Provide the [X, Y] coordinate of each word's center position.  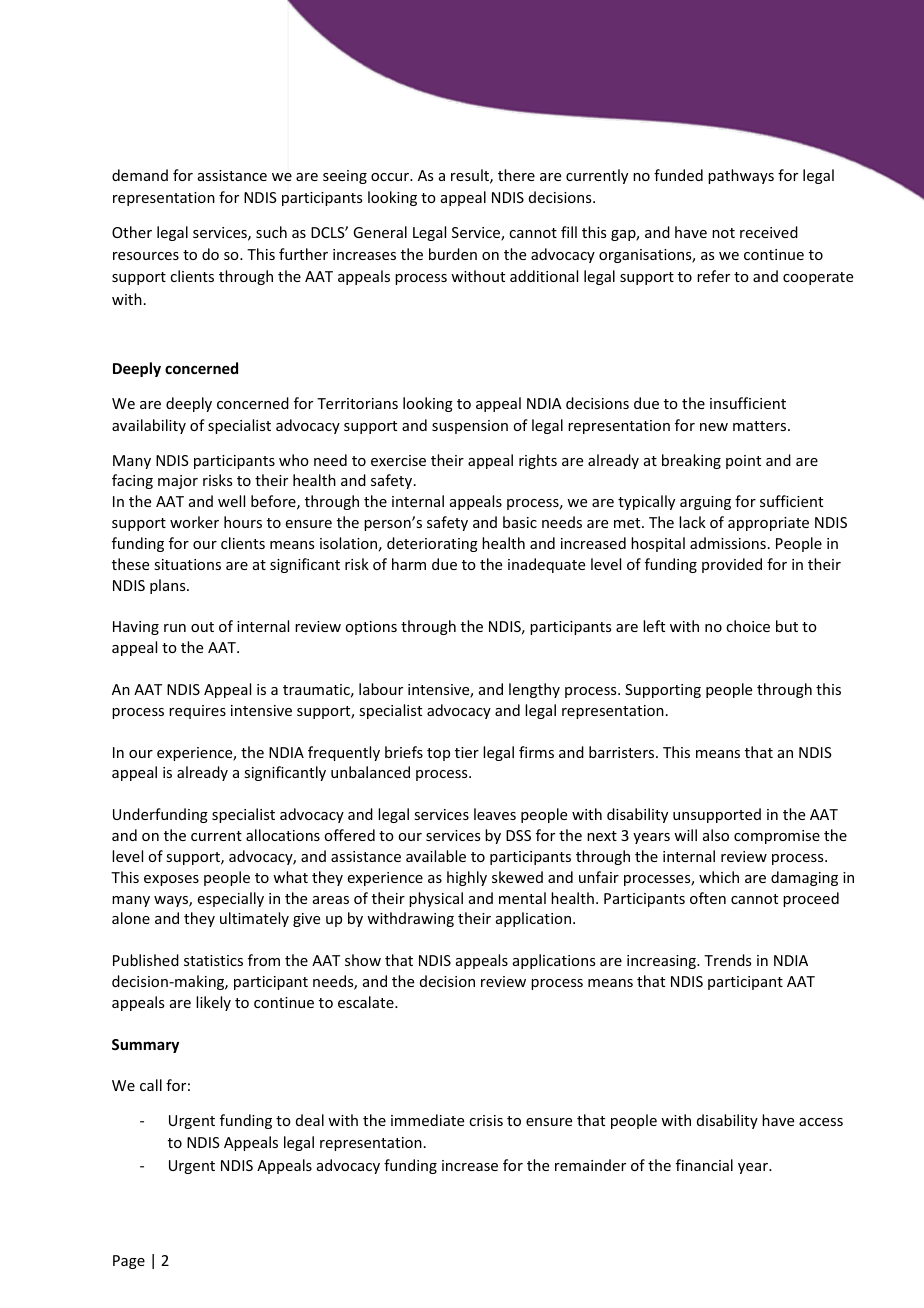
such [271, 232]
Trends [727, 960]
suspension [470, 427]
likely [213, 1003]
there [516, 175]
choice [748, 626]
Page [129, 1262]
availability [149, 426]
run [175, 628]
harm [409, 564]
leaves [495, 814]
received [769, 232]
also [716, 835]
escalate [367, 1002]
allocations [283, 835]
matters [761, 426]
